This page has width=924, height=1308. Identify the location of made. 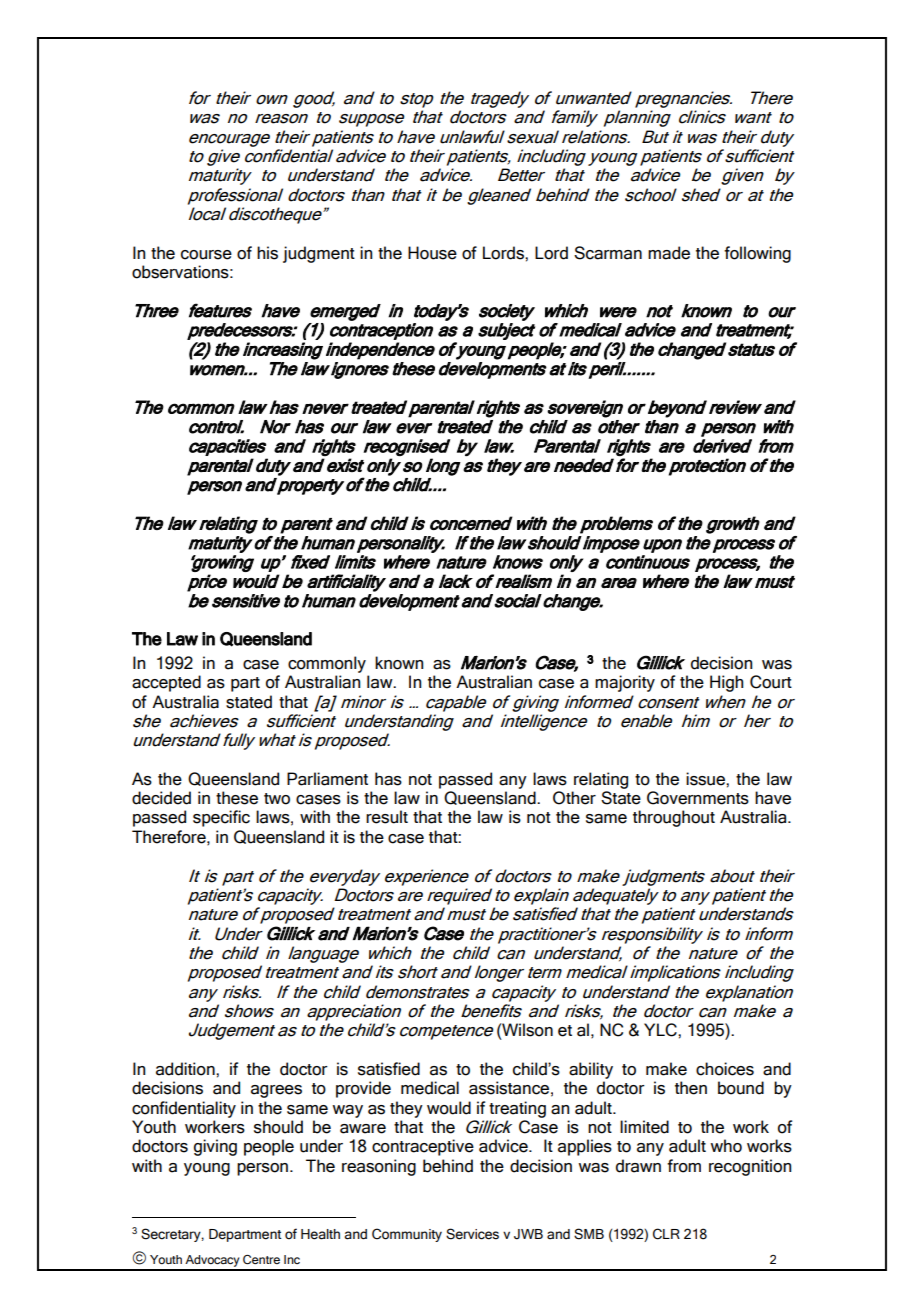
(669, 253).
